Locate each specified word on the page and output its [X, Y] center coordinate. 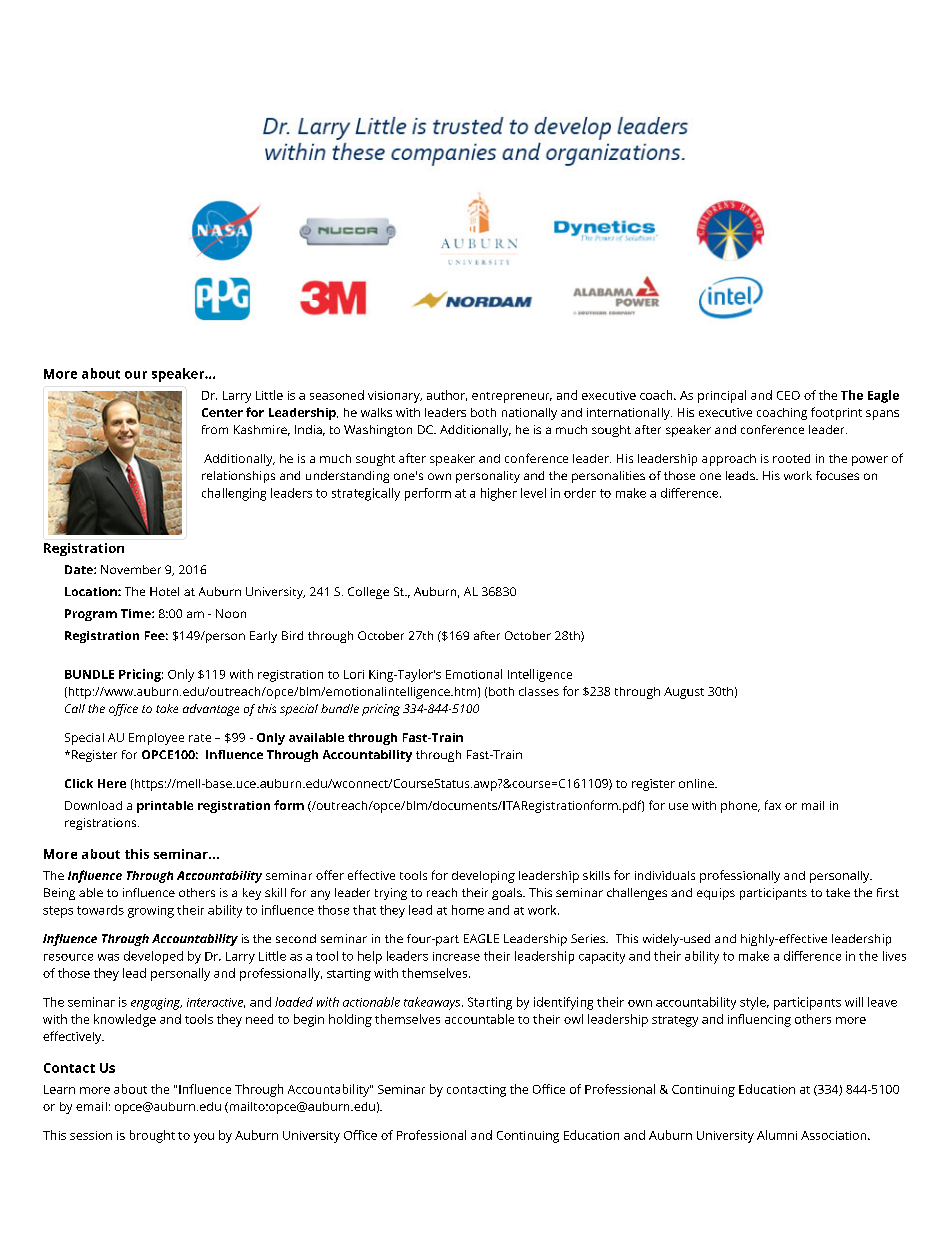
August [684, 693]
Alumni [777, 1135]
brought [152, 1136]
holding [350, 1020]
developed [153, 957]
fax [773, 805]
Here [112, 783]
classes [539, 691]
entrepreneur [512, 397]
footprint [836, 413]
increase [456, 956]
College [368, 593]
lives [894, 956]
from [215, 429]
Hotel [164, 591]
